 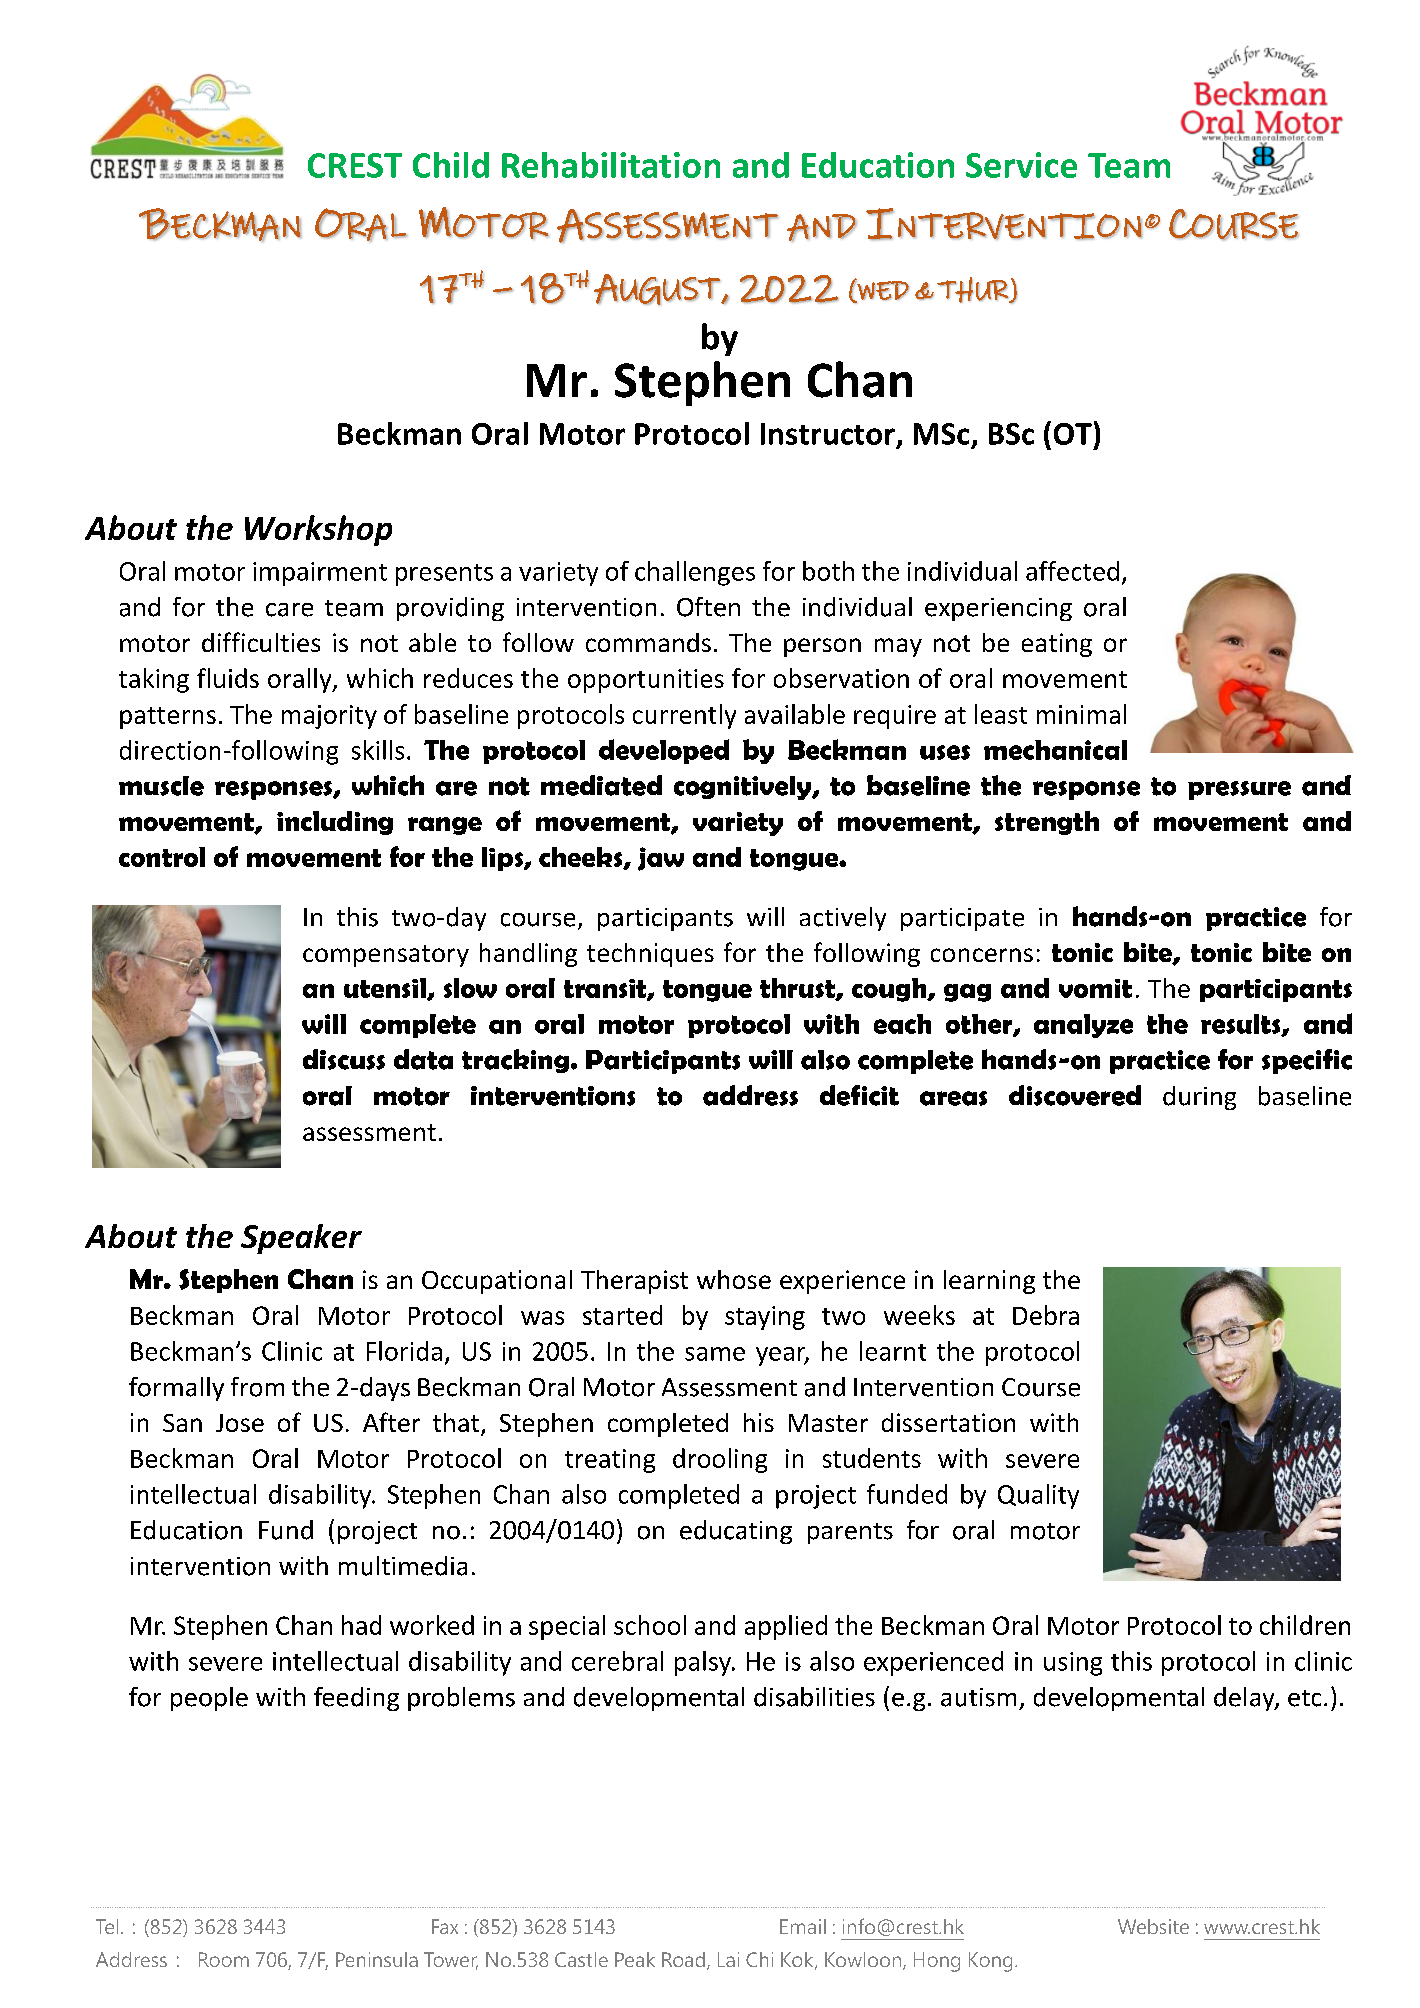 I want to click on Rehabilitation, so click(x=611, y=165).
